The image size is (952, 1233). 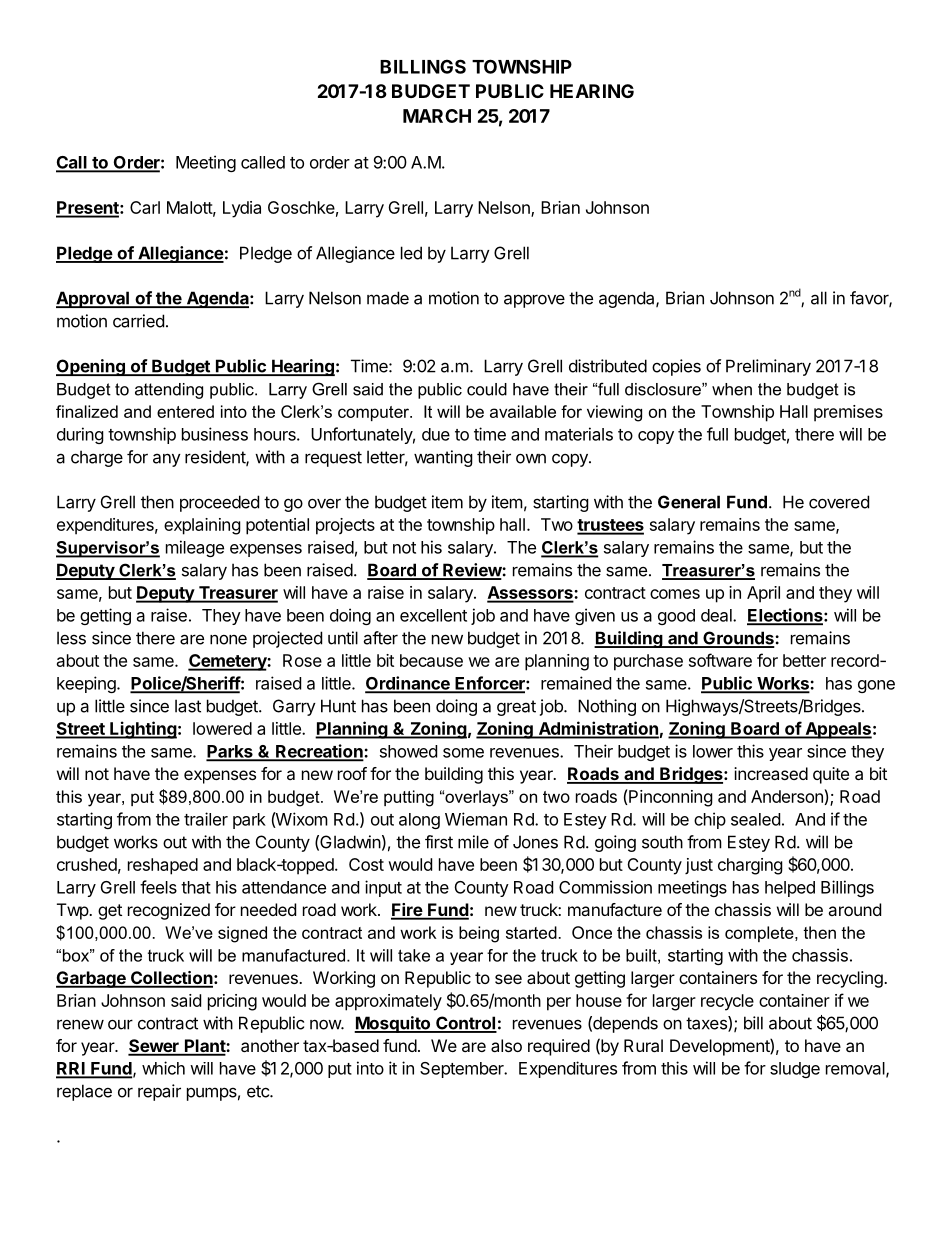 What do you see at coordinates (206, 819) in the screenshot?
I see `trailer` at bounding box center [206, 819].
